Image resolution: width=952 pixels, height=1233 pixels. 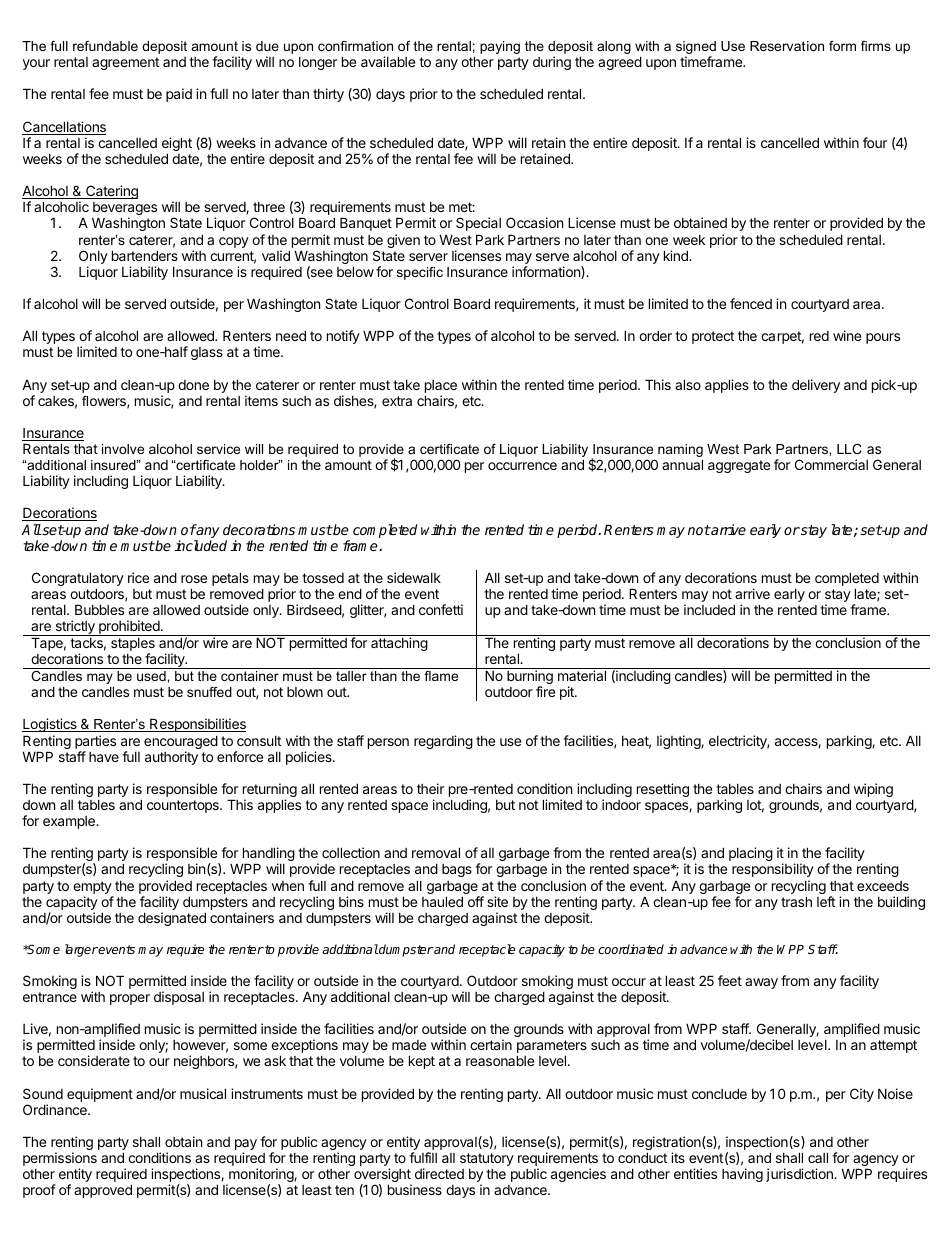 I want to click on Reservation, so click(x=787, y=46).
